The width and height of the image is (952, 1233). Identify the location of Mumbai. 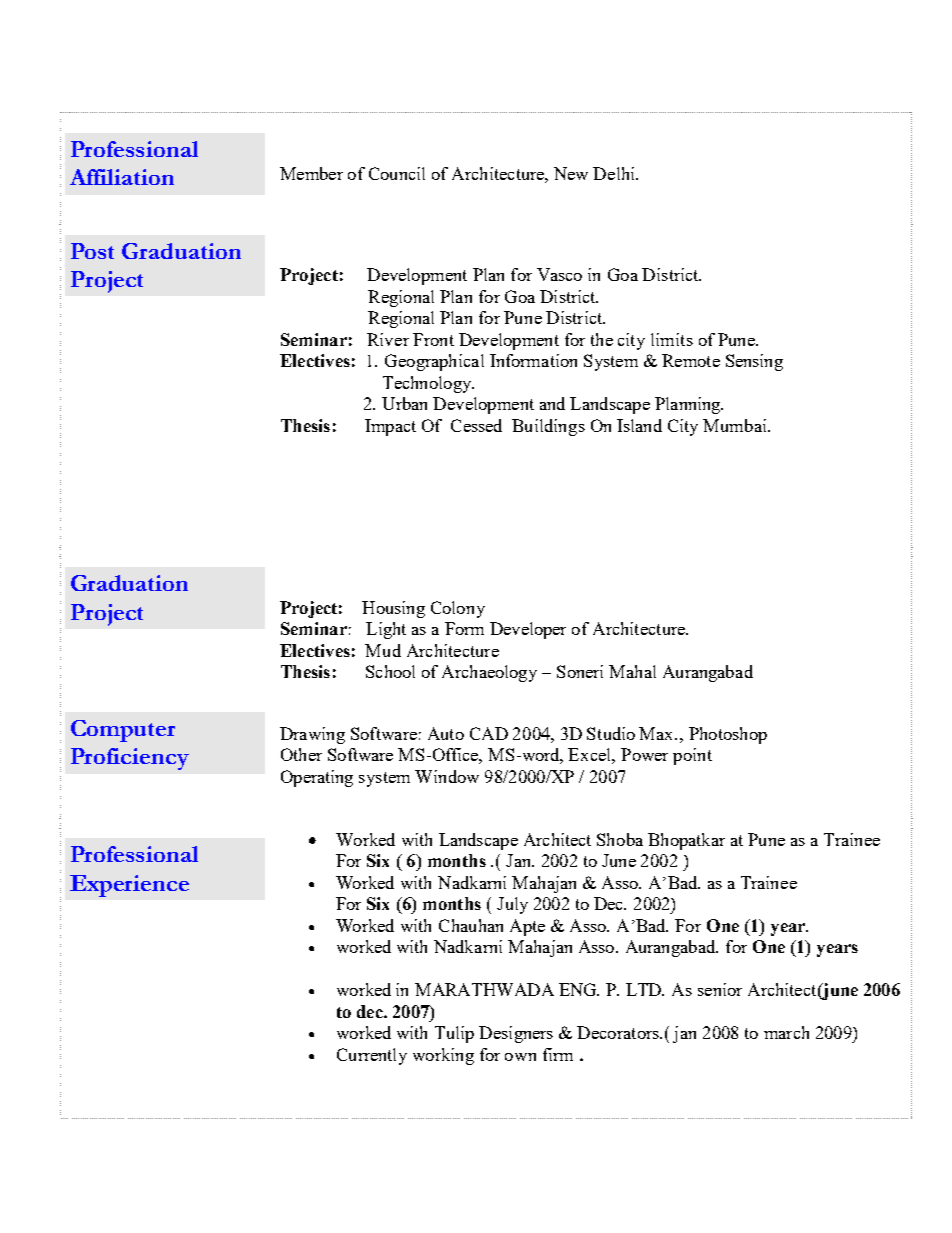
(736, 425).
